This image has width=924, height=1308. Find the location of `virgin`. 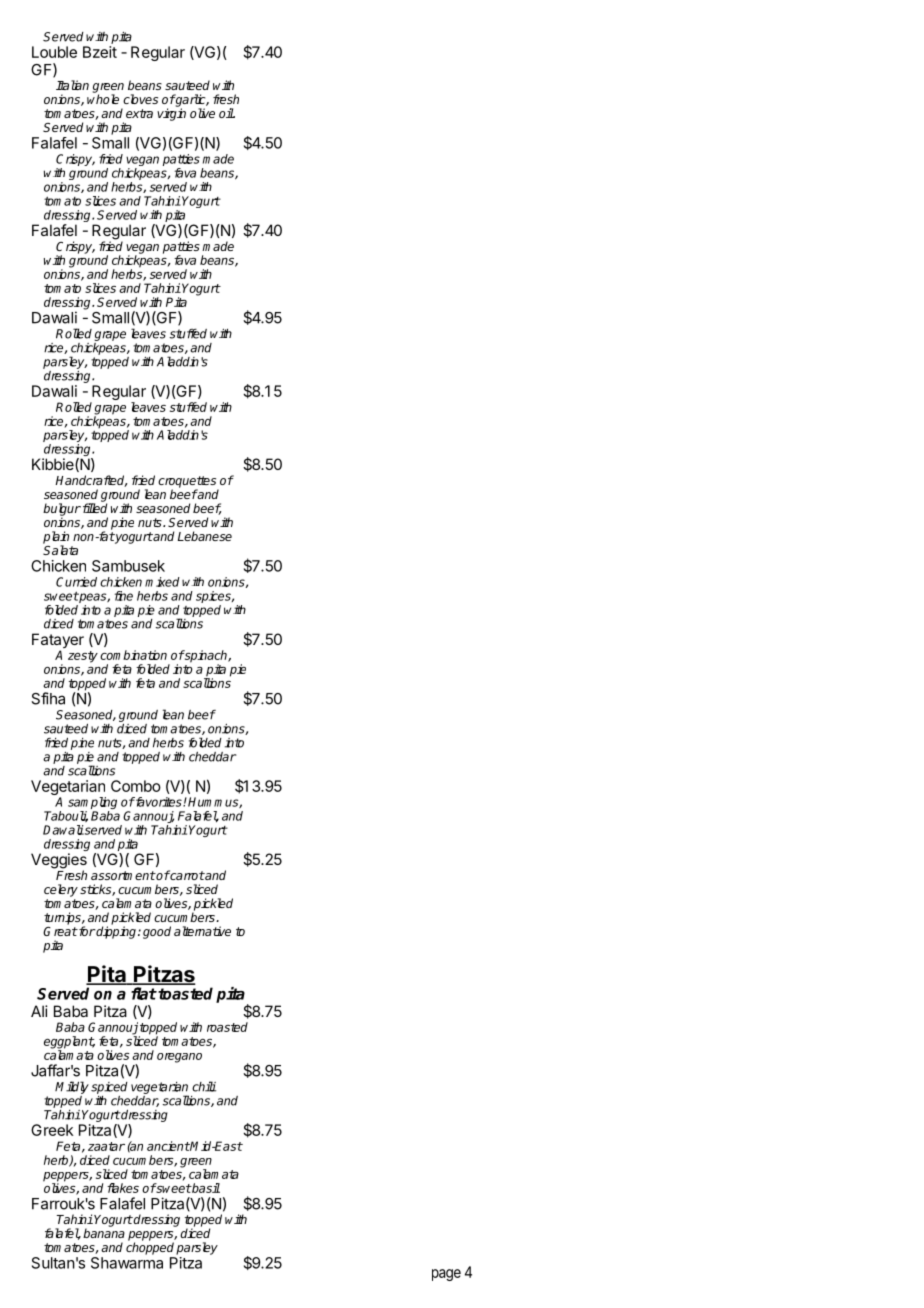

virgin is located at coordinates (171, 114).
